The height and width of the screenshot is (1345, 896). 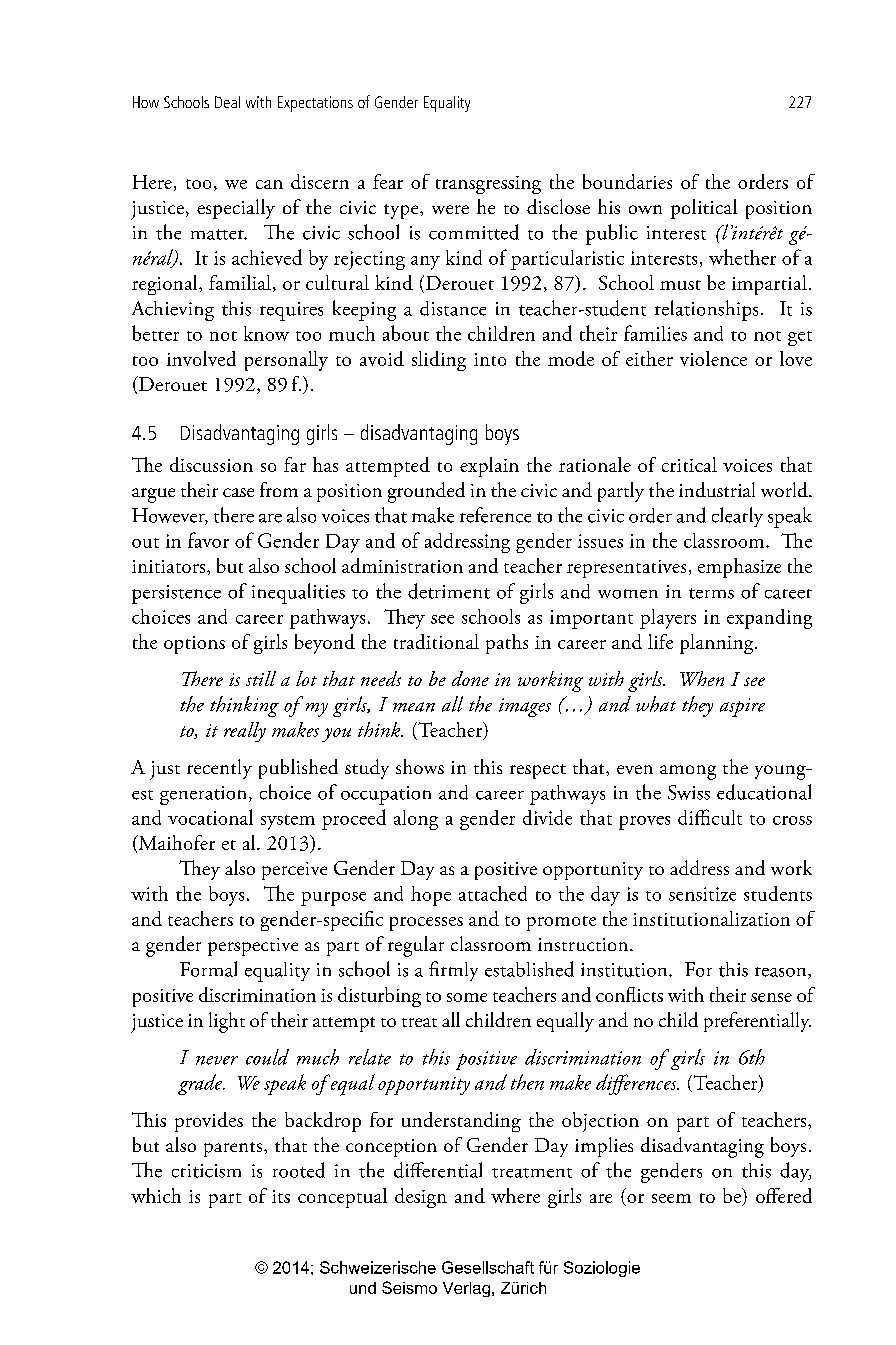 I want to click on seem, so click(x=671, y=1198).
